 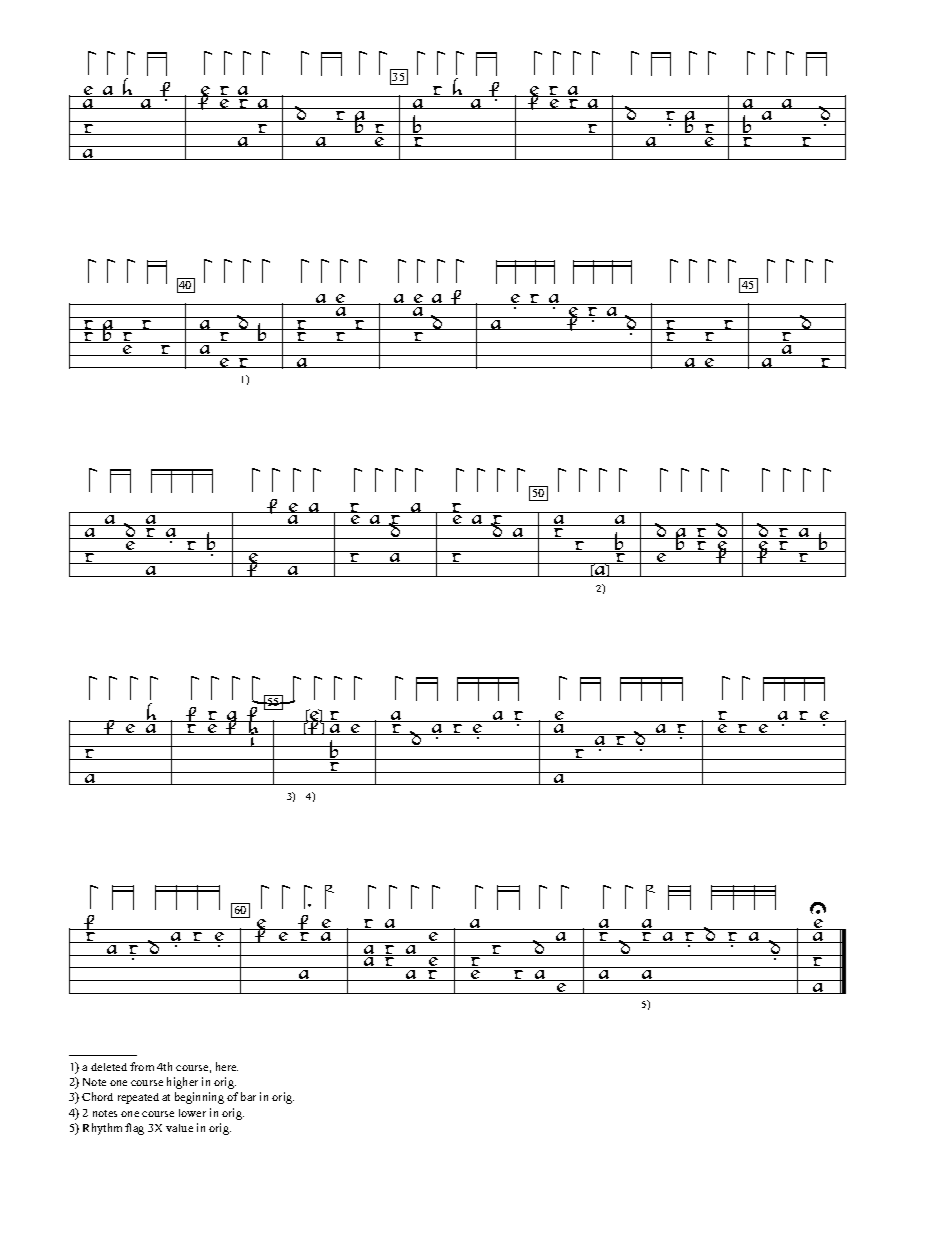 What do you see at coordinates (182, 1083) in the screenshot?
I see `higher` at bounding box center [182, 1083].
